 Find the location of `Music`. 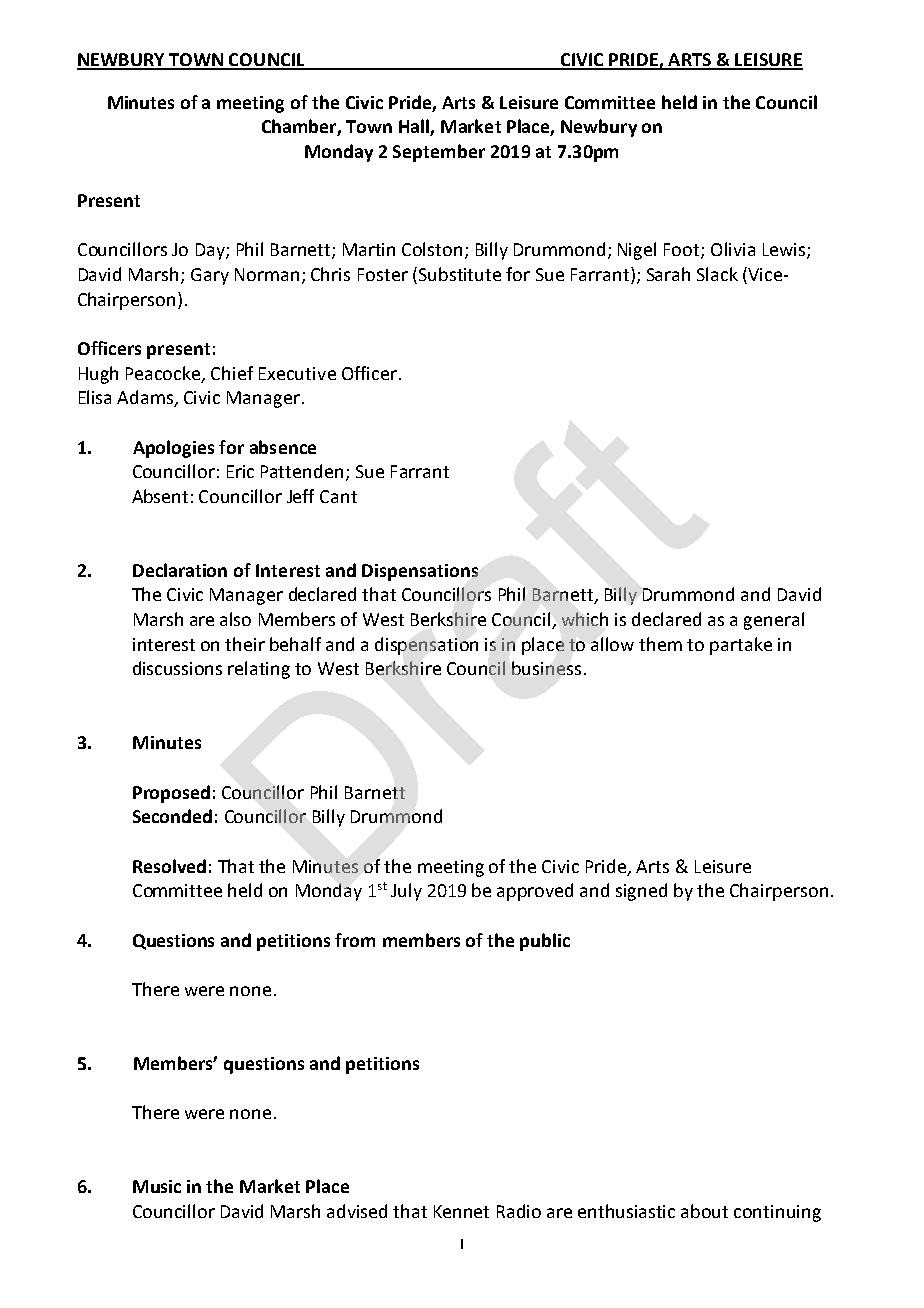

Music is located at coordinates (157, 1186).
